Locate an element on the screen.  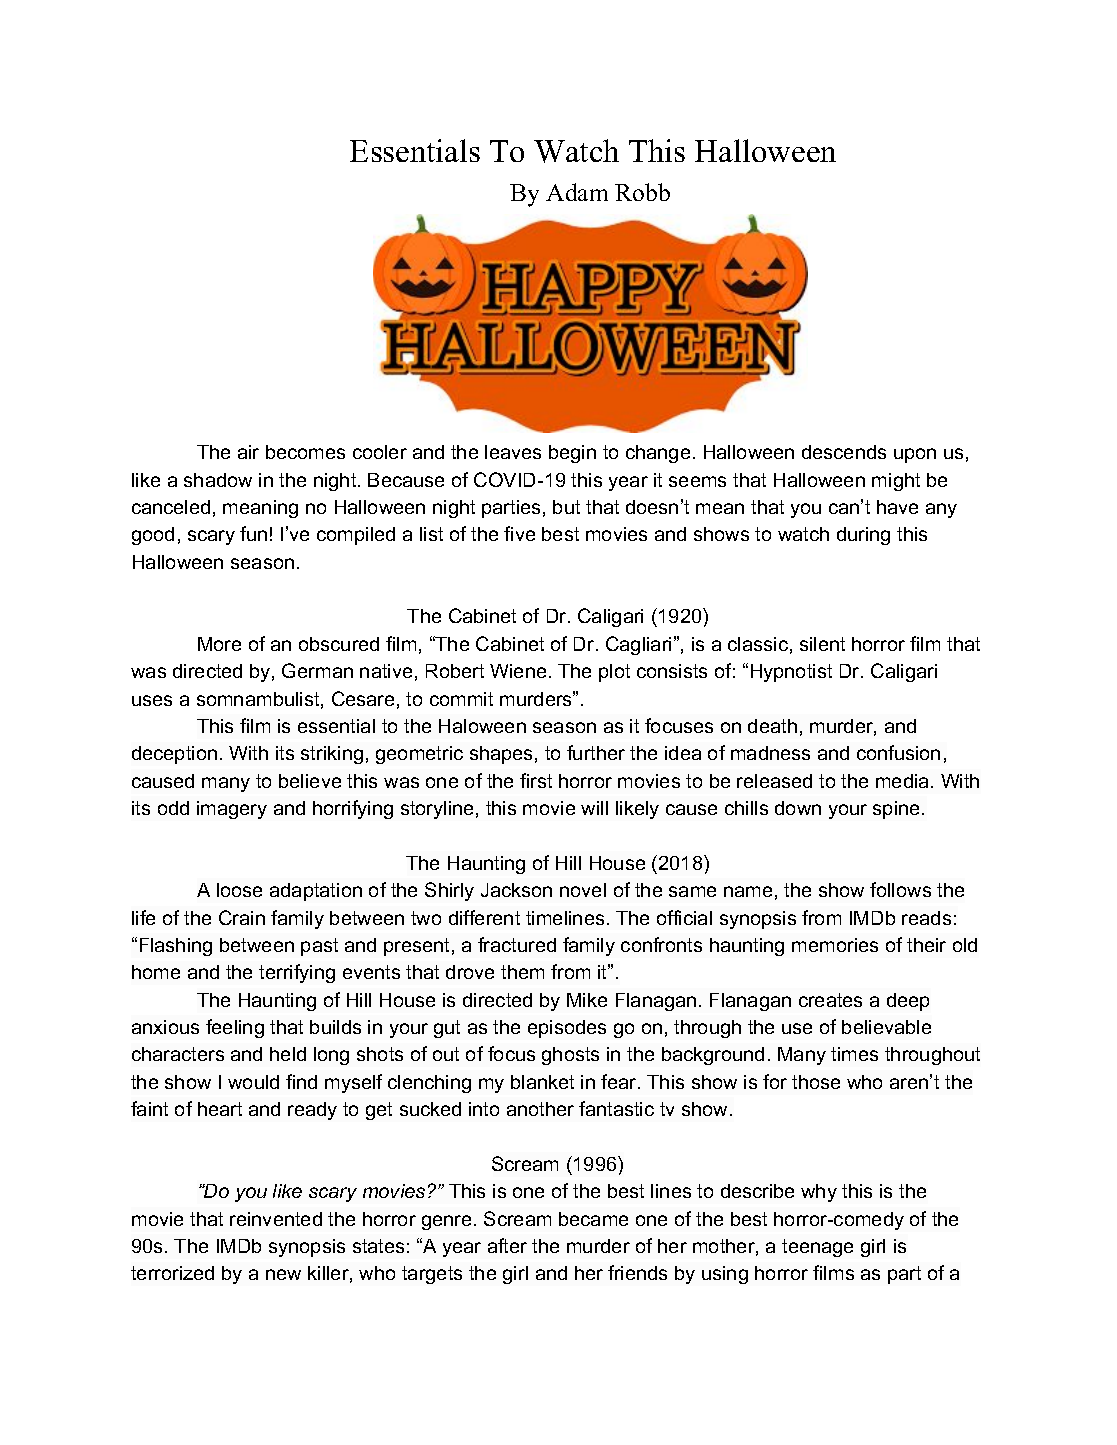
after is located at coordinates (507, 1245).
